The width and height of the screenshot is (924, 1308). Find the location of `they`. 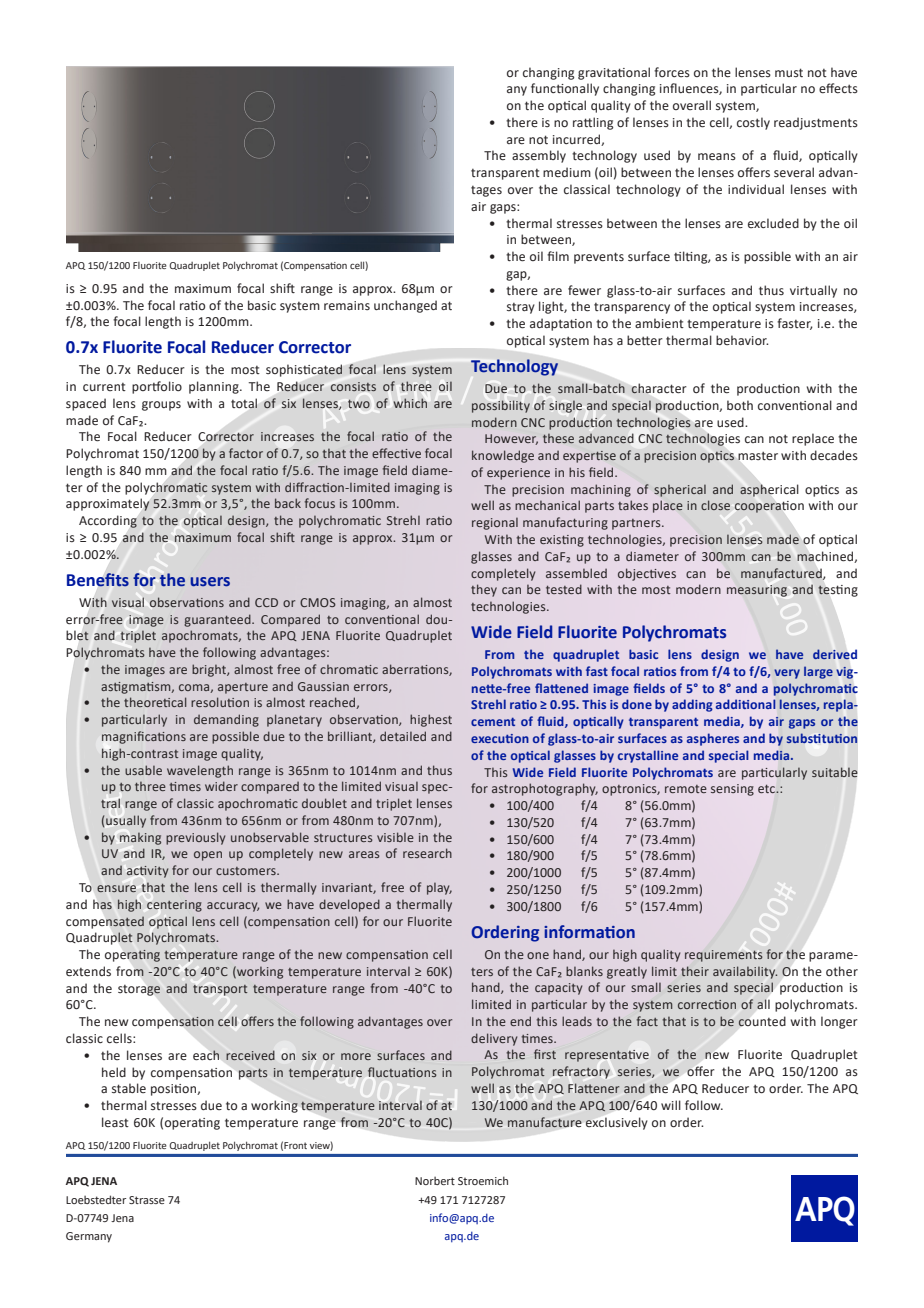

they is located at coordinates (484, 590).
